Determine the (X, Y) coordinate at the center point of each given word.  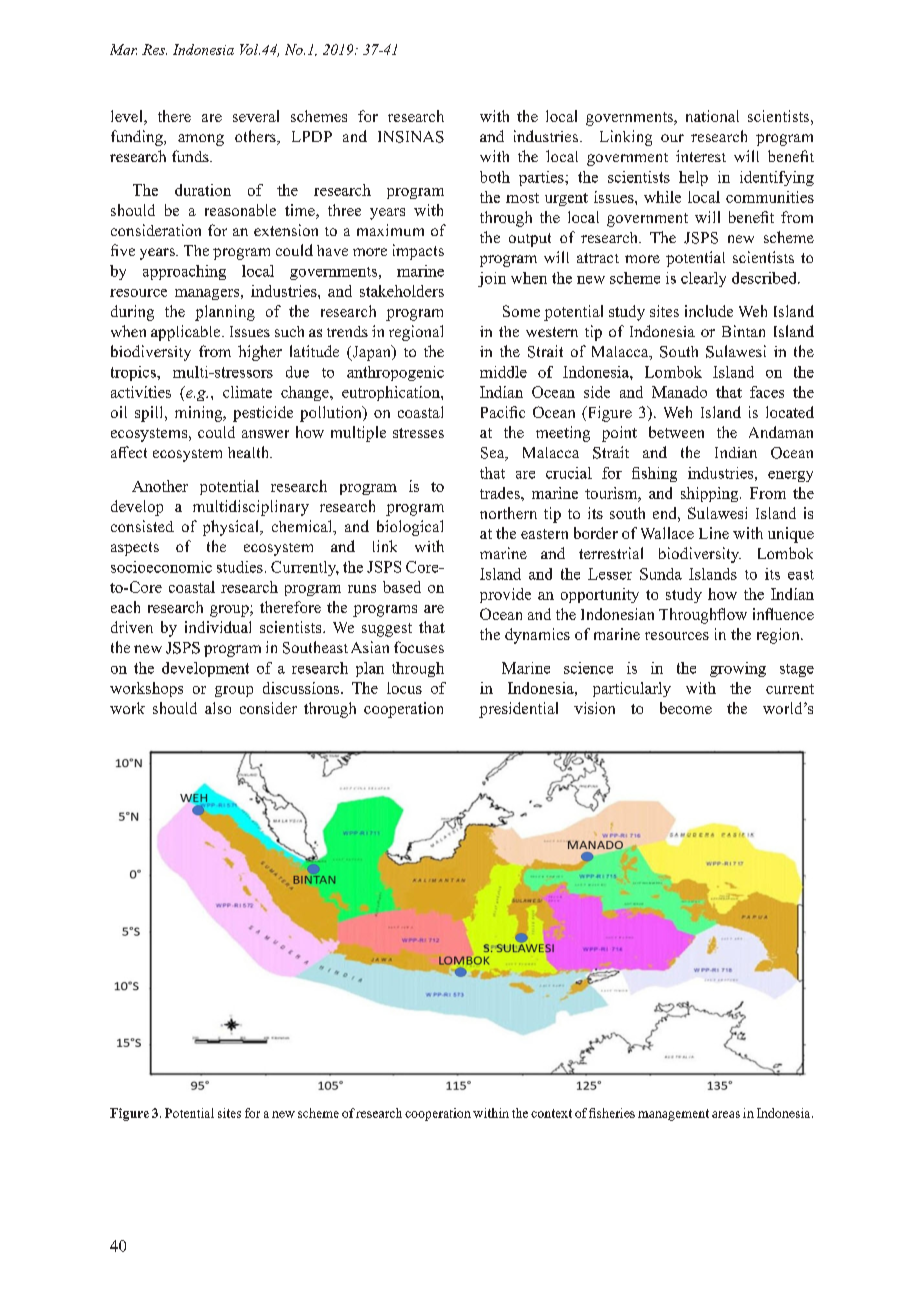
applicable (187, 333)
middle (503, 372)
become (686, 708)
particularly (632, 689)
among (201, 140)
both (495, 177)
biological (410, 528)
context (551, 1113)
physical (232, 528)
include (709, 311)
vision (594, 708)
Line (714, 533)
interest (701, 156)
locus (404, 688)
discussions (302, 688)
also (218, 708)
